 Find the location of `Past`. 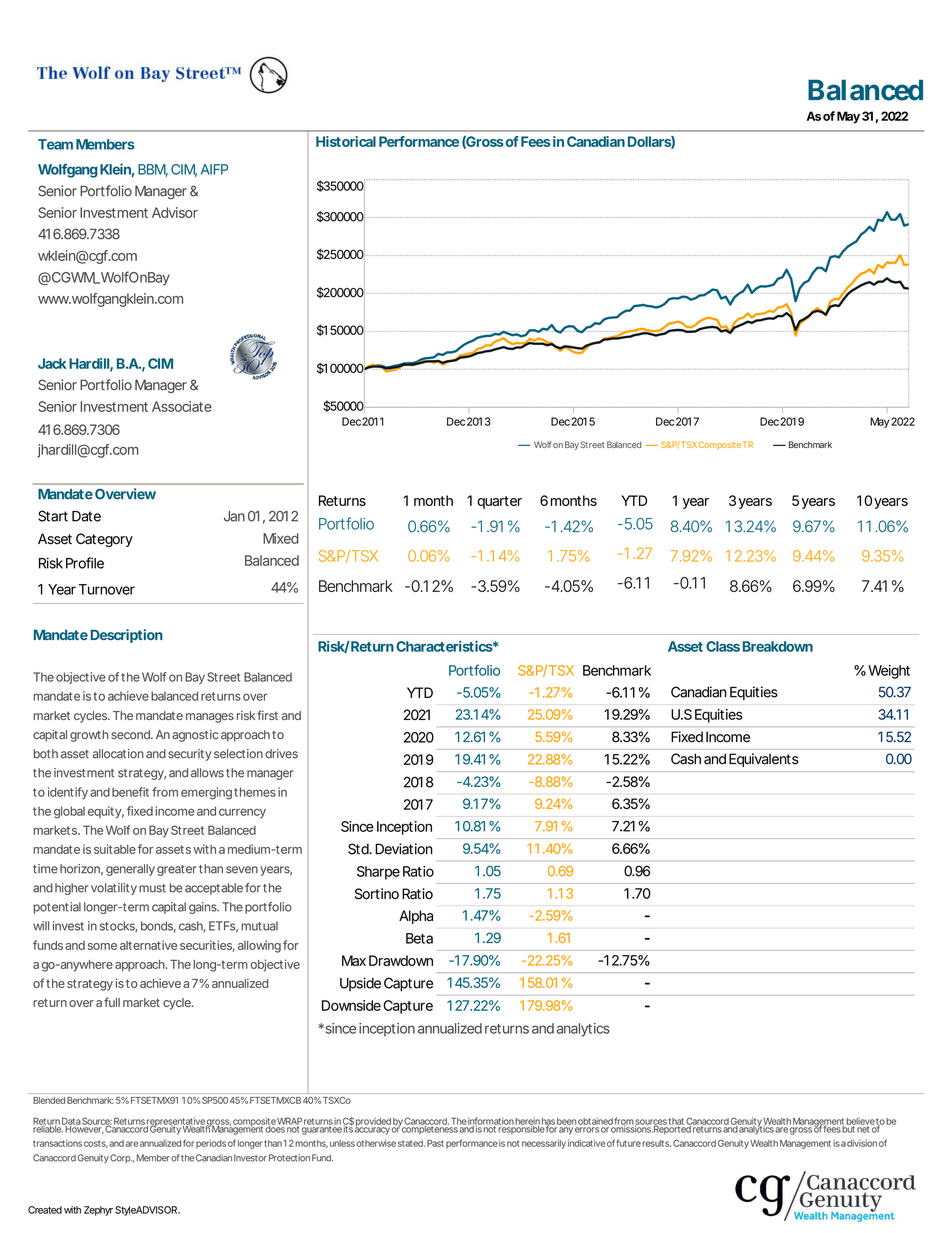

Past is located at coordinates (435, 1143).
